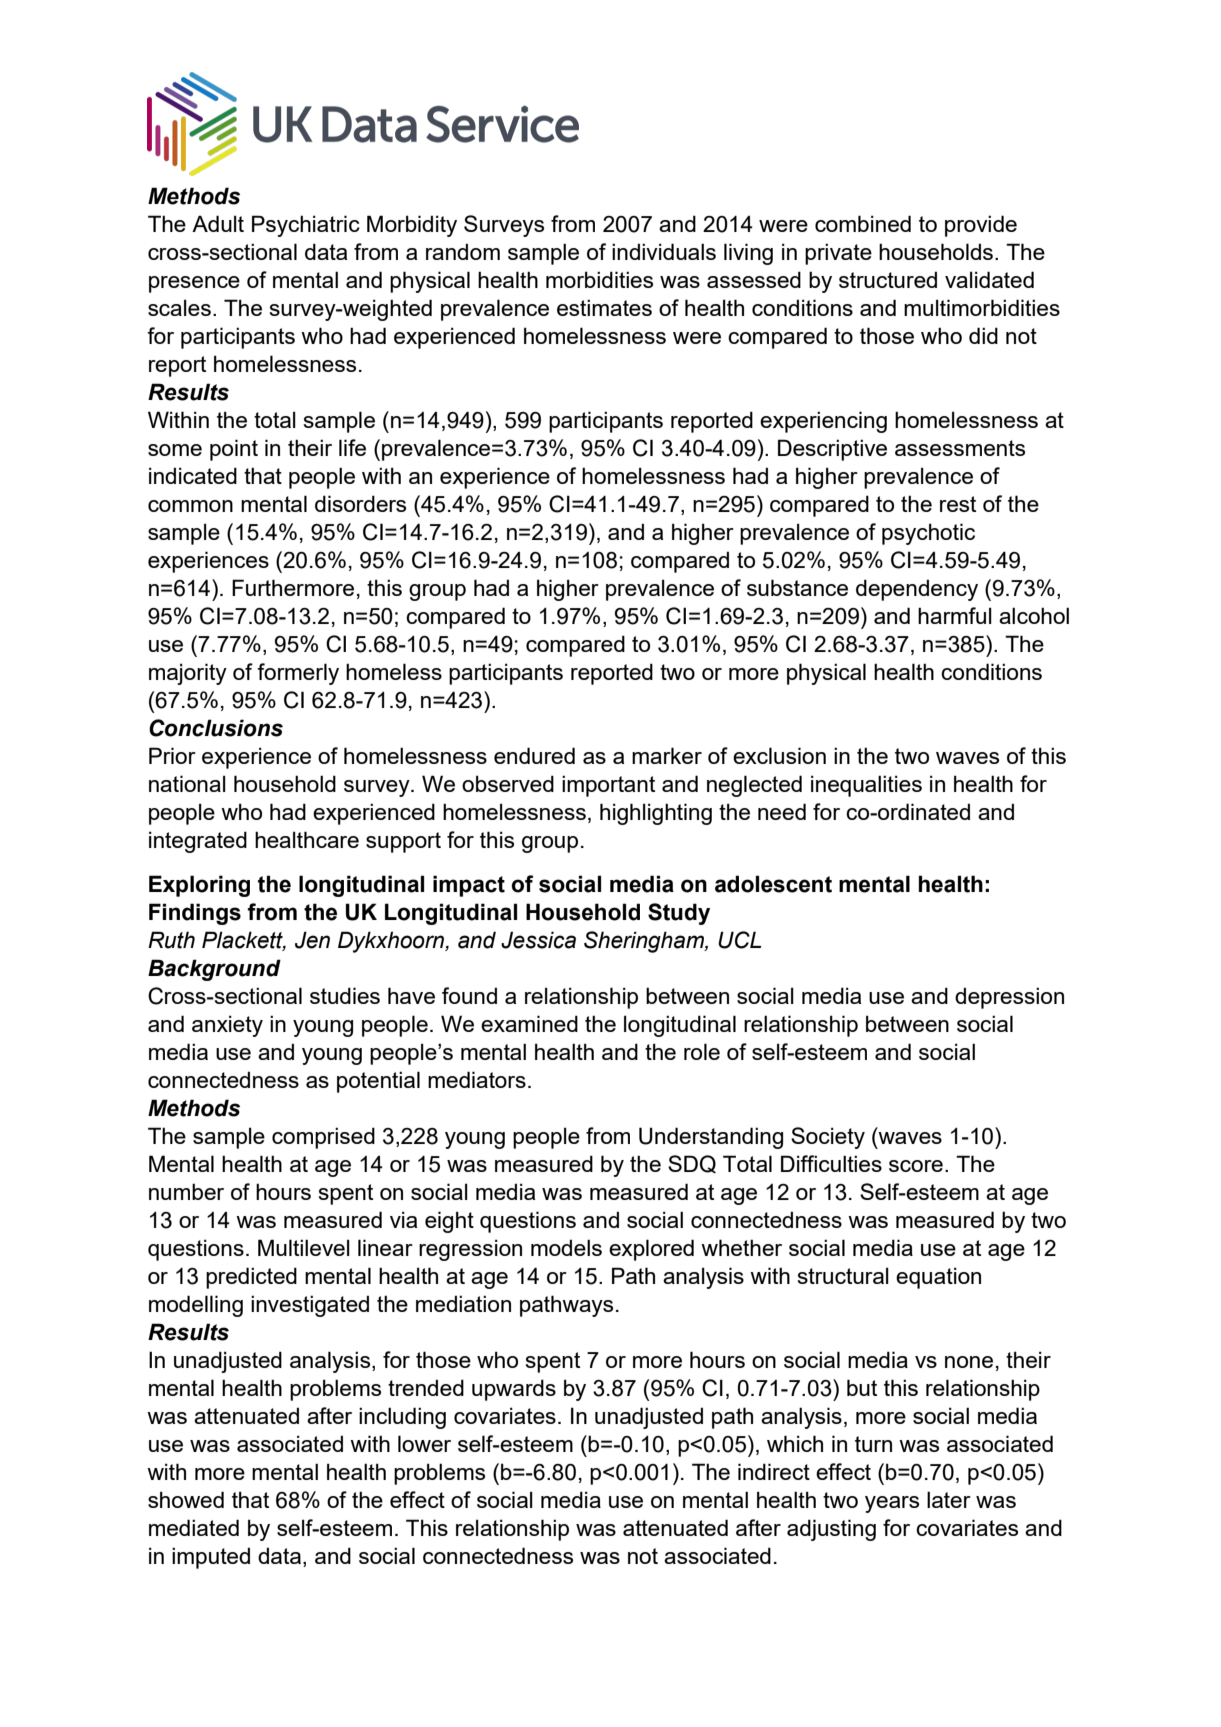 The width and height of the screenshot is (1221, 1727). What do you see at coordinates (604, 307) in the screenshot?
I see `estimates` at bounding box center [604, 307].
